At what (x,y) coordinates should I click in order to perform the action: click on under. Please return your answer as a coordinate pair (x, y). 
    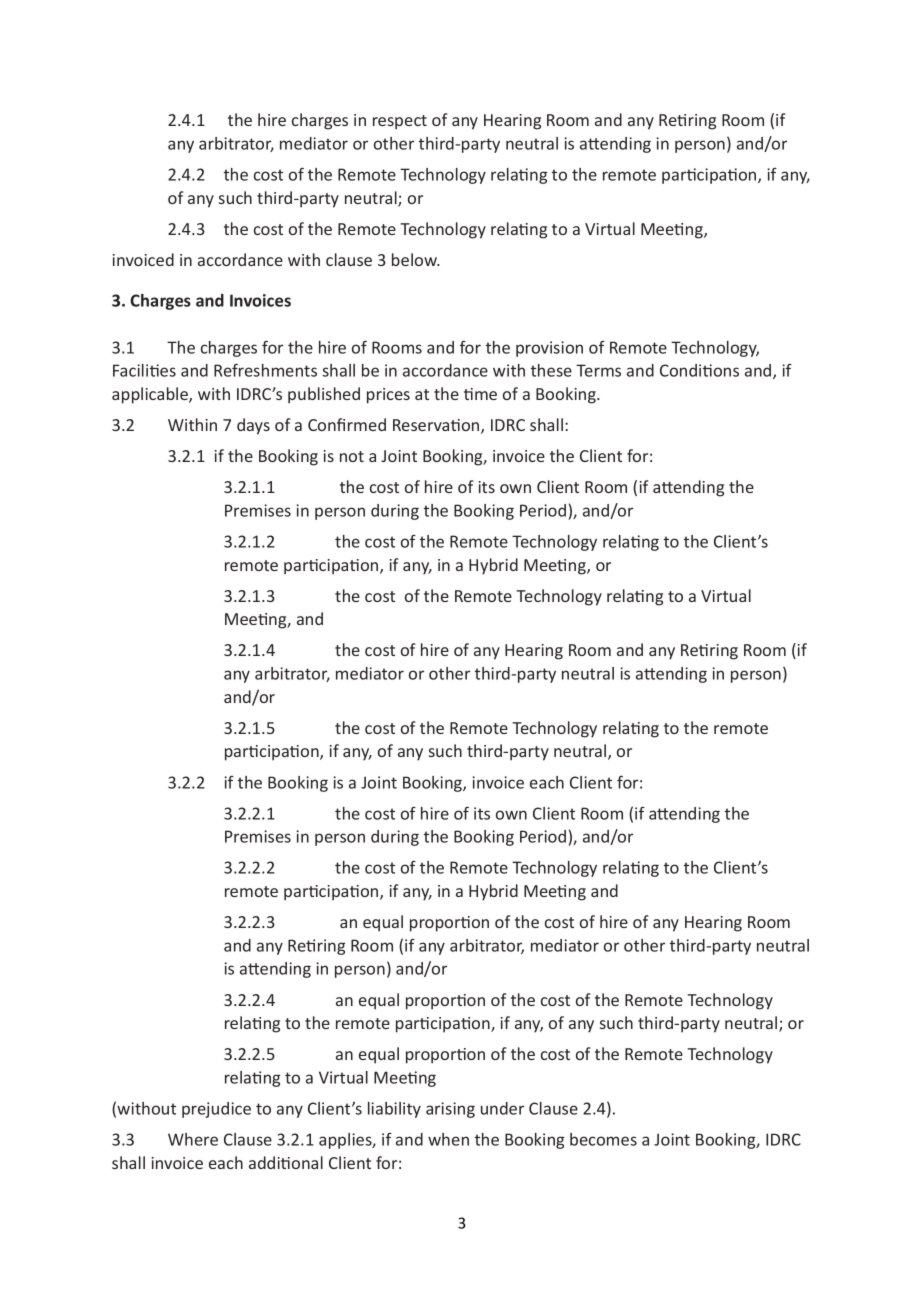
    Looking at the image, I should click on (502, 1108).
